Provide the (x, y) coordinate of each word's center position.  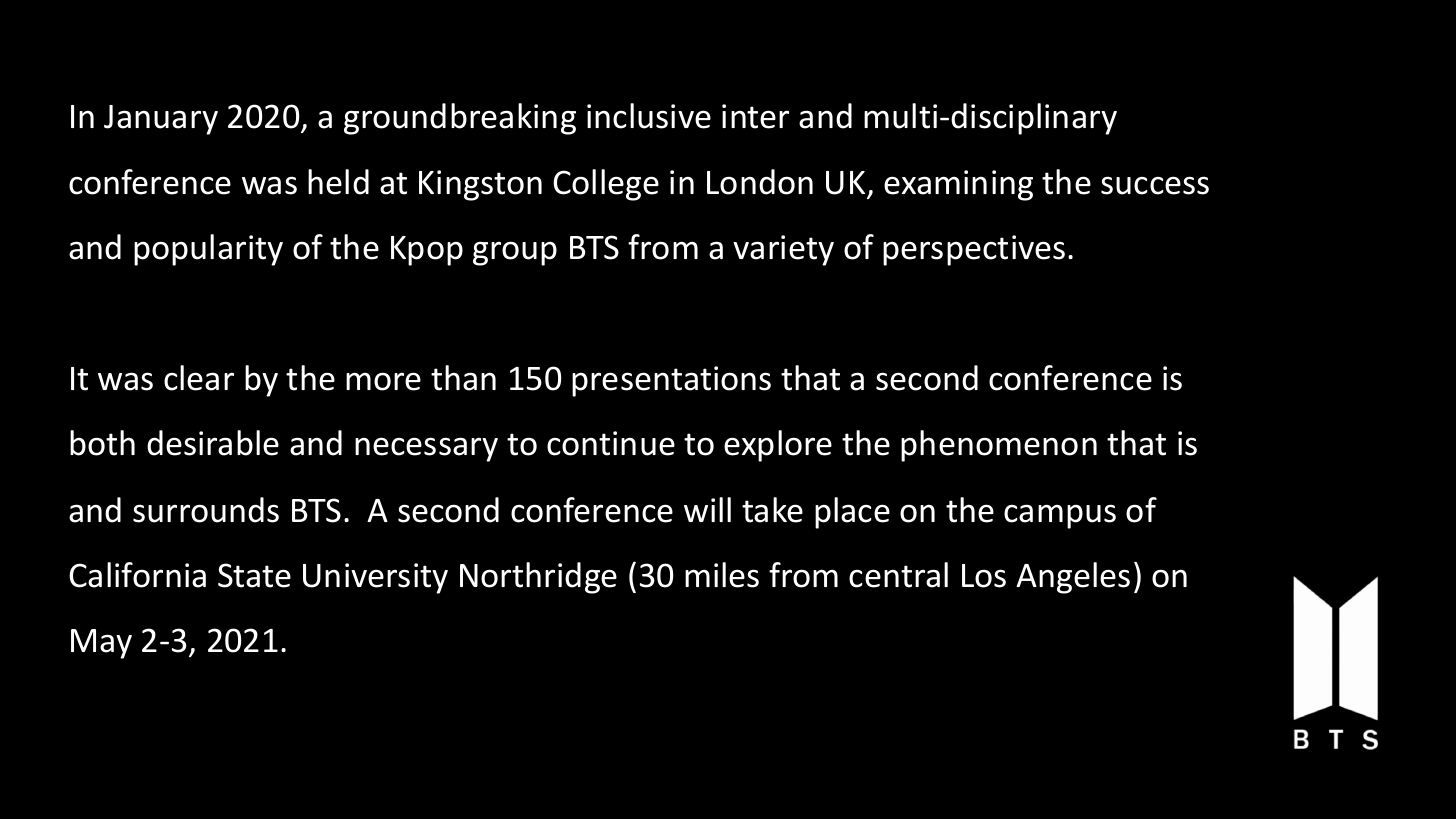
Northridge (538, 578)
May (101, 644)
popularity (208, 250)
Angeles (1073, 578)
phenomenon (999, 446)
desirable (213, 443)
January (161, 120)
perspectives (974, 250)
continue (611, 443)
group (515, 253)
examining (958, 185)
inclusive (649, 116)
